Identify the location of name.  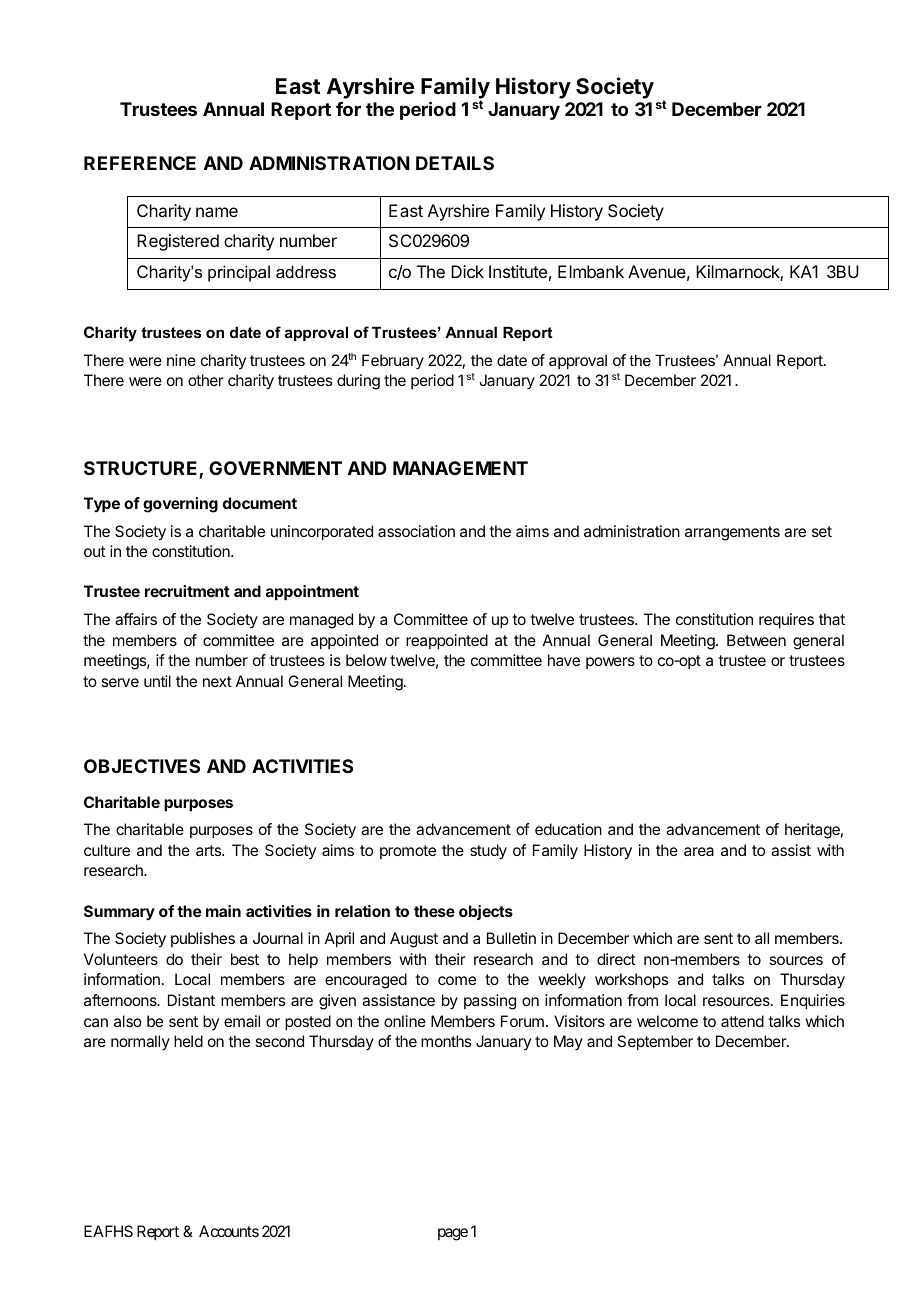
(217, 212).
